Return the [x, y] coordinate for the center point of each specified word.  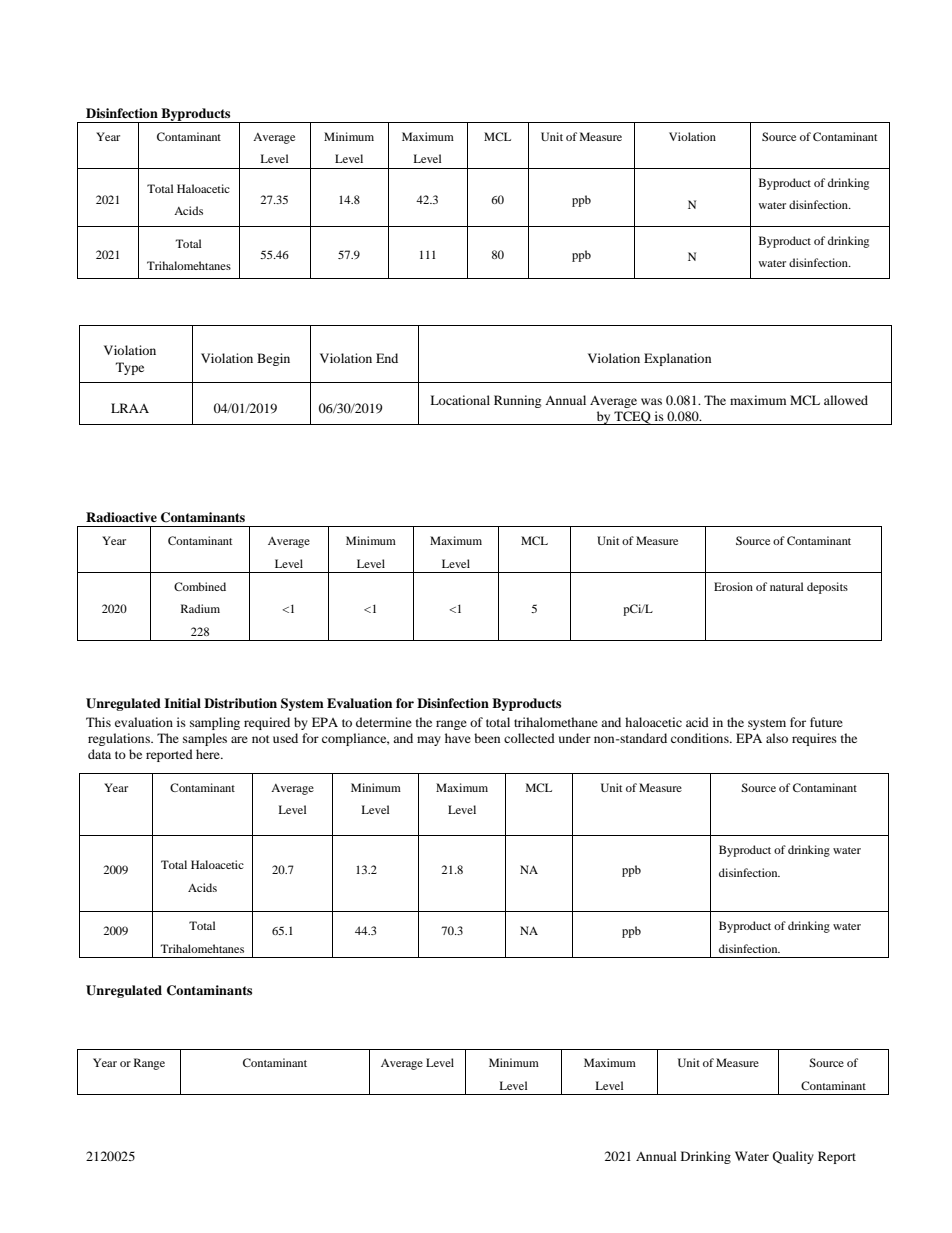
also [777, 738]
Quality [793, 1157]
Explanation [677, 359]
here [209, 754]
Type [130, 368]
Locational [460, 400]
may [429, 741]
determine [384, 722]
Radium [200, 608]
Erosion [733, 586]
